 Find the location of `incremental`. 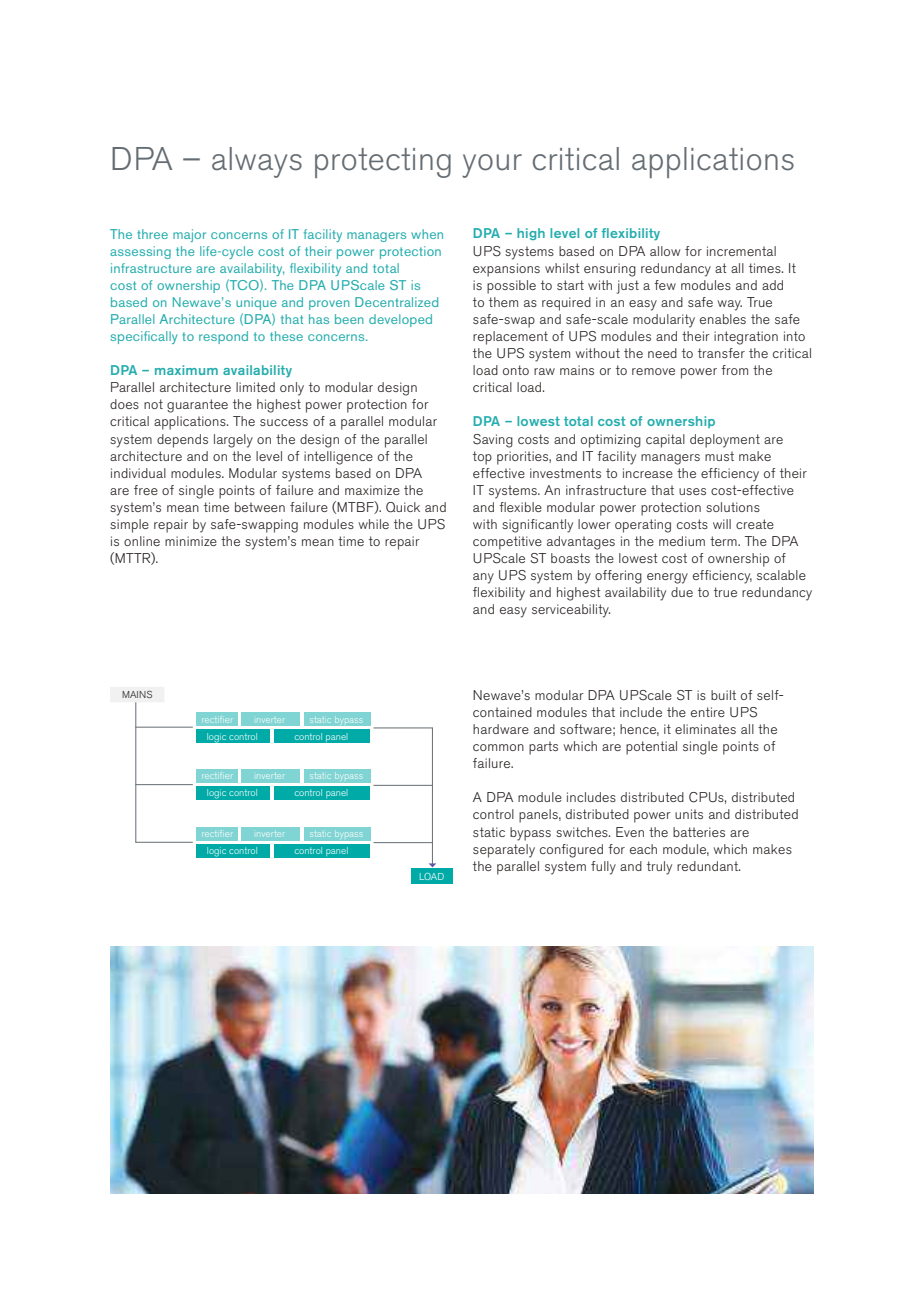

incremental is located at coordinates (741, 251).
